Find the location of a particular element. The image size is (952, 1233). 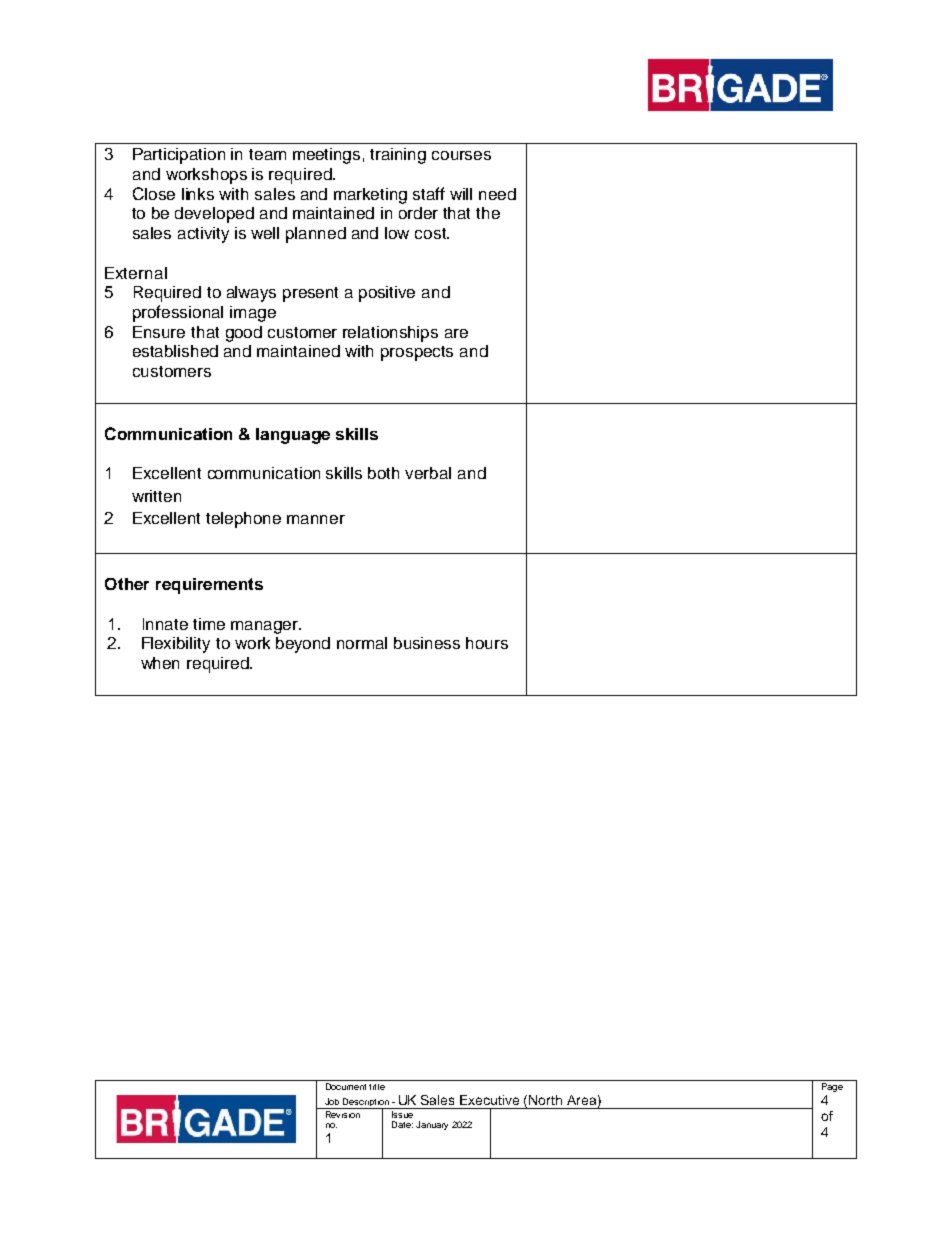

Job is located at coordinates (332, 1101).
